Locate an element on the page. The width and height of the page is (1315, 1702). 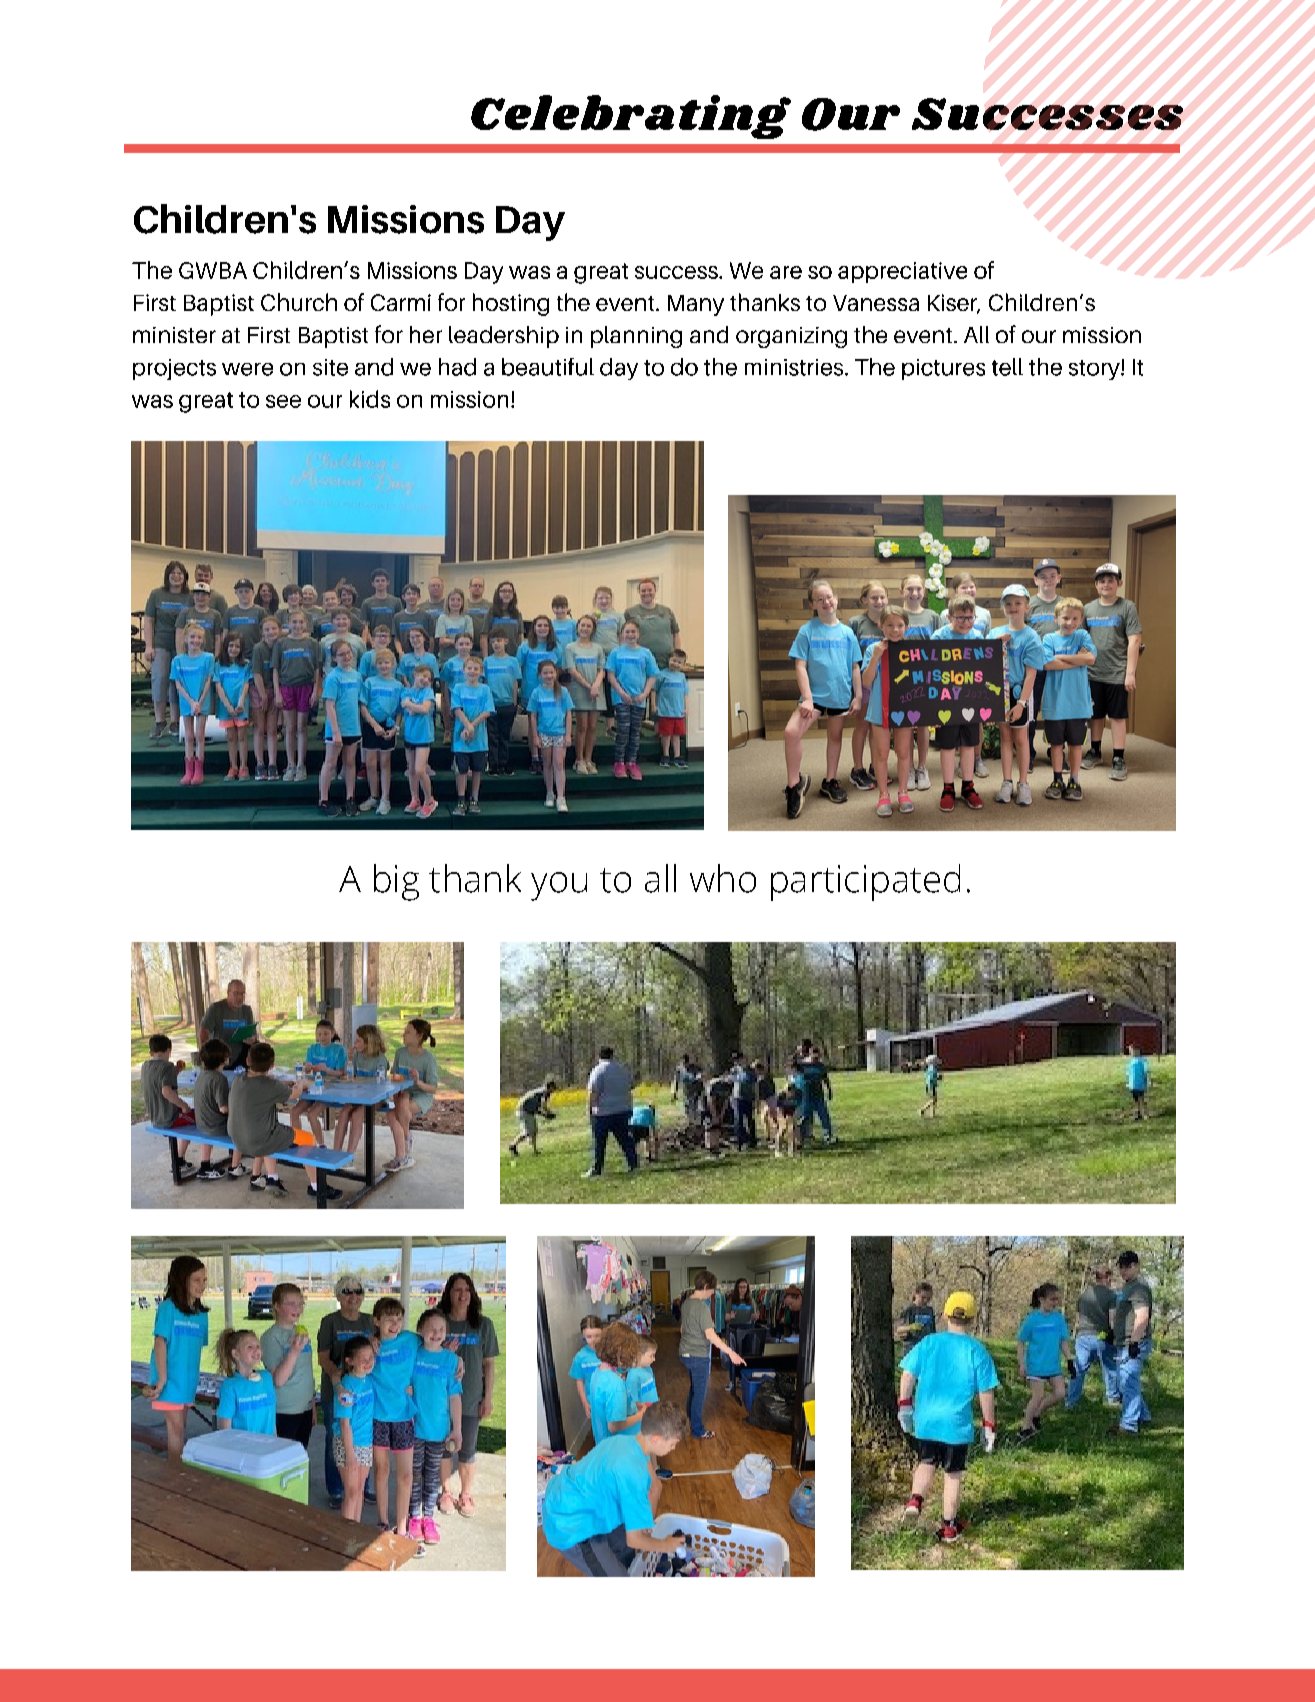
appreciative is located at coordinates (902, 272).
